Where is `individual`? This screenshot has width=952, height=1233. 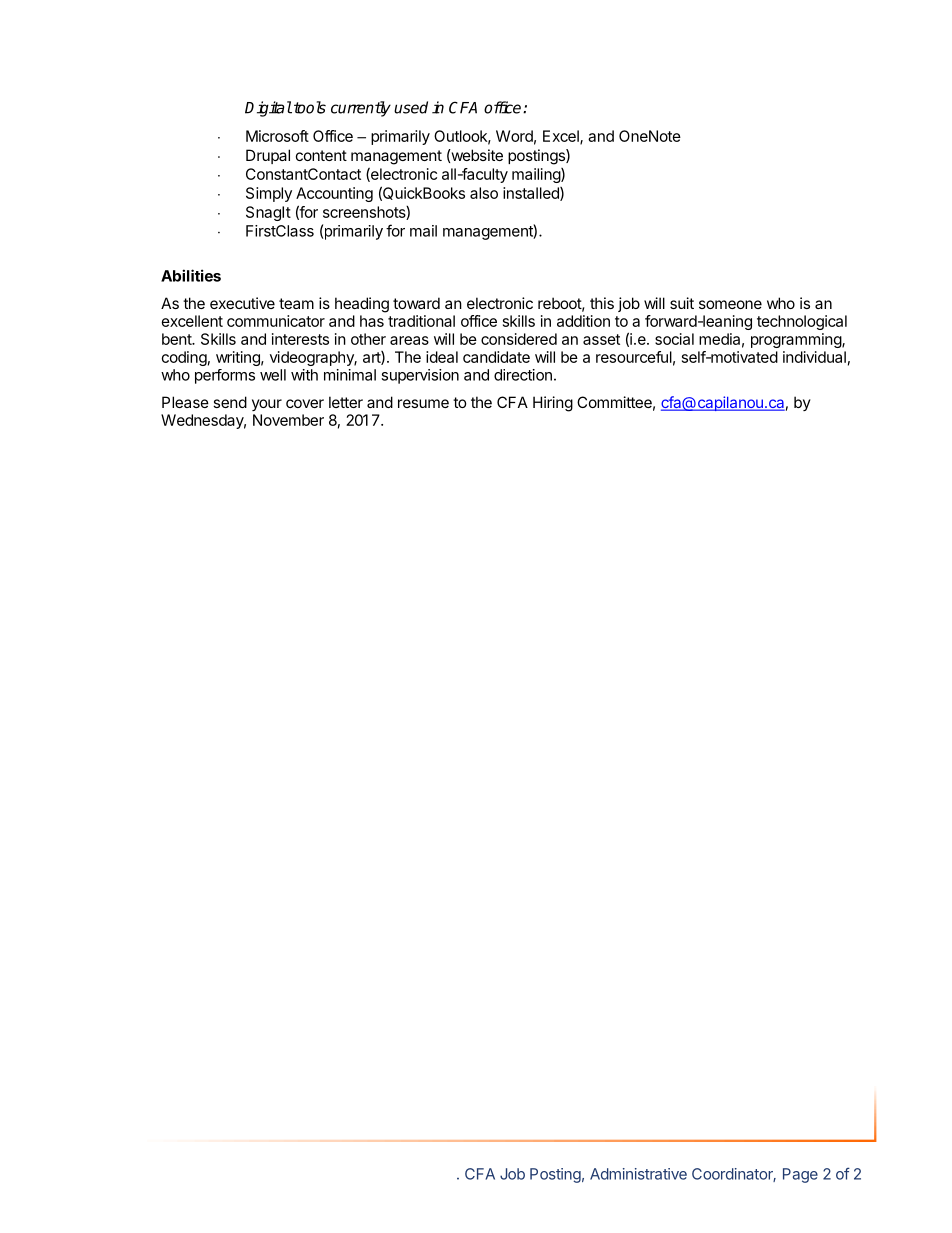
individual is located at coordinates (814, 357).
